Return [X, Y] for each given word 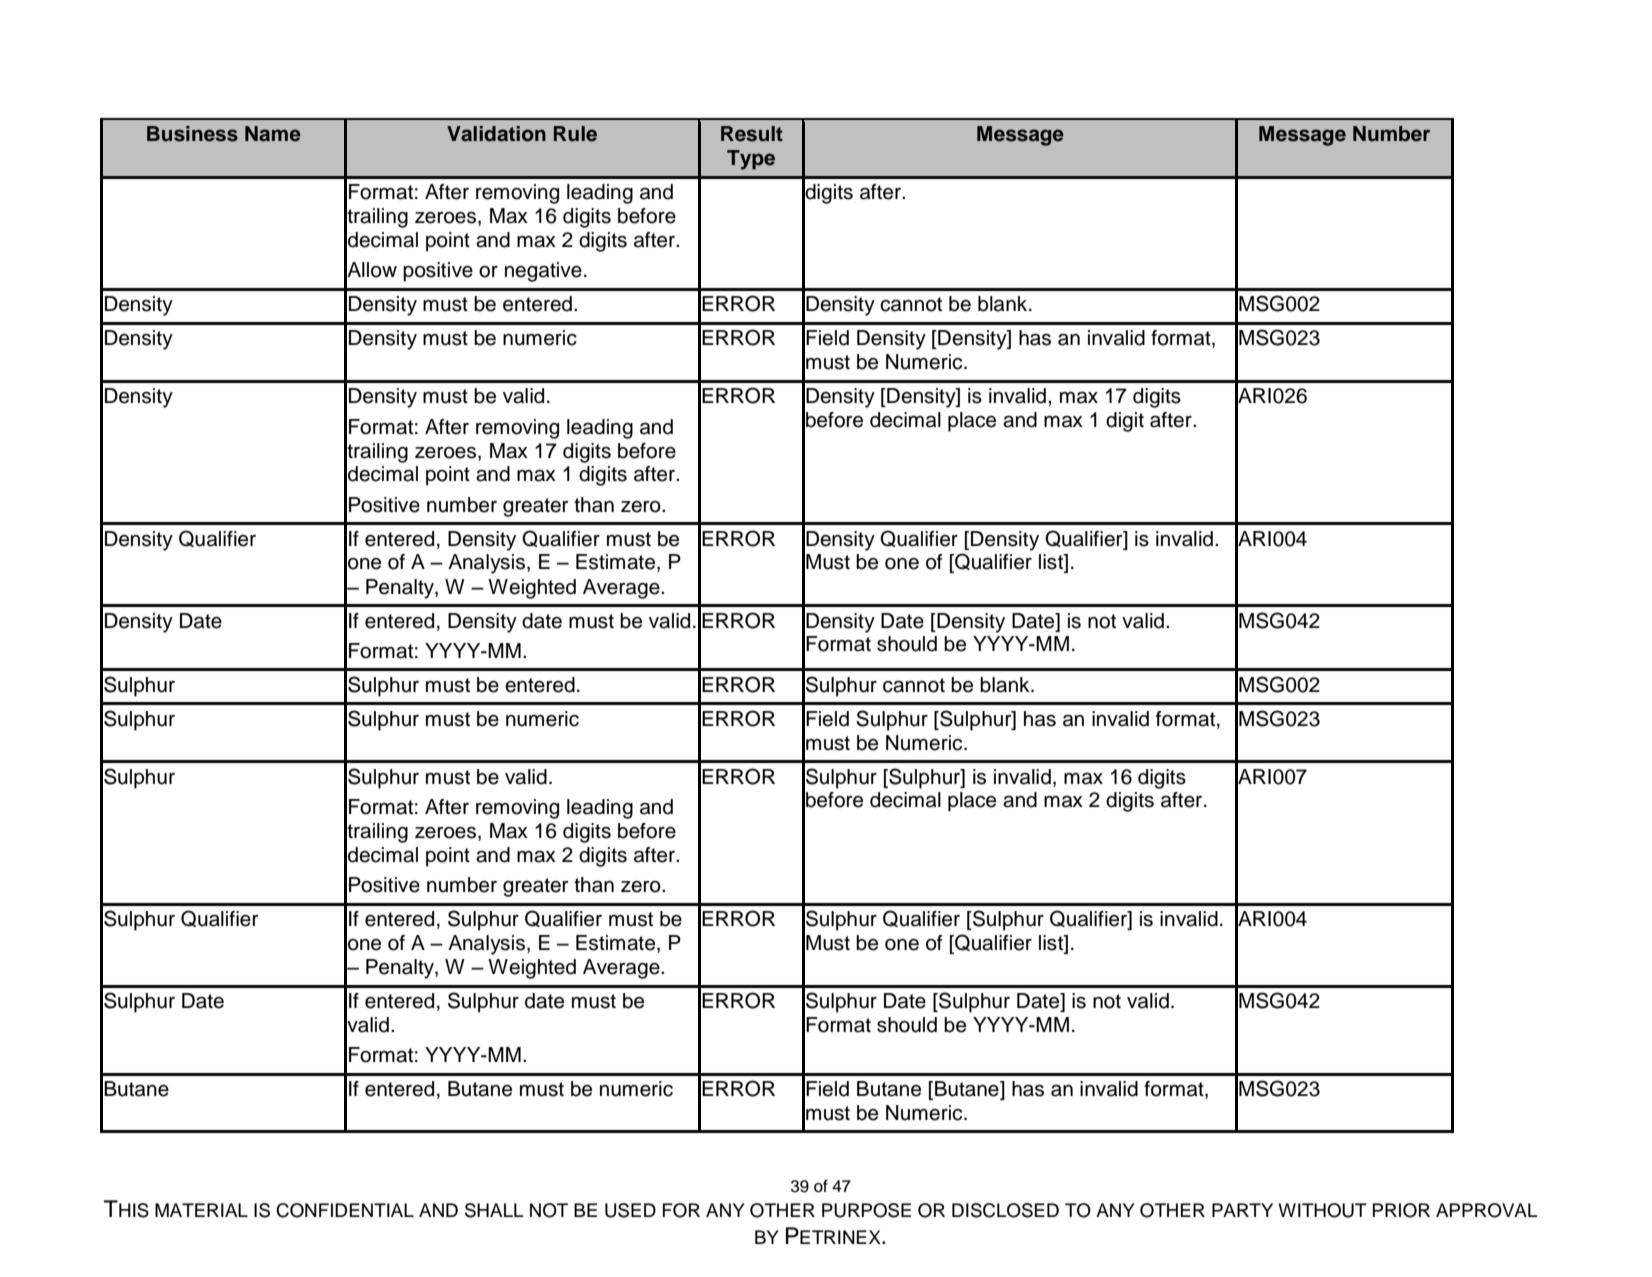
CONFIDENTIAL [345, 1210]
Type [751, 160]
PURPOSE [866, 1210]
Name [273, 134]
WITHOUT [1322, 1210]
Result [752, 134]
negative [543, 272]
